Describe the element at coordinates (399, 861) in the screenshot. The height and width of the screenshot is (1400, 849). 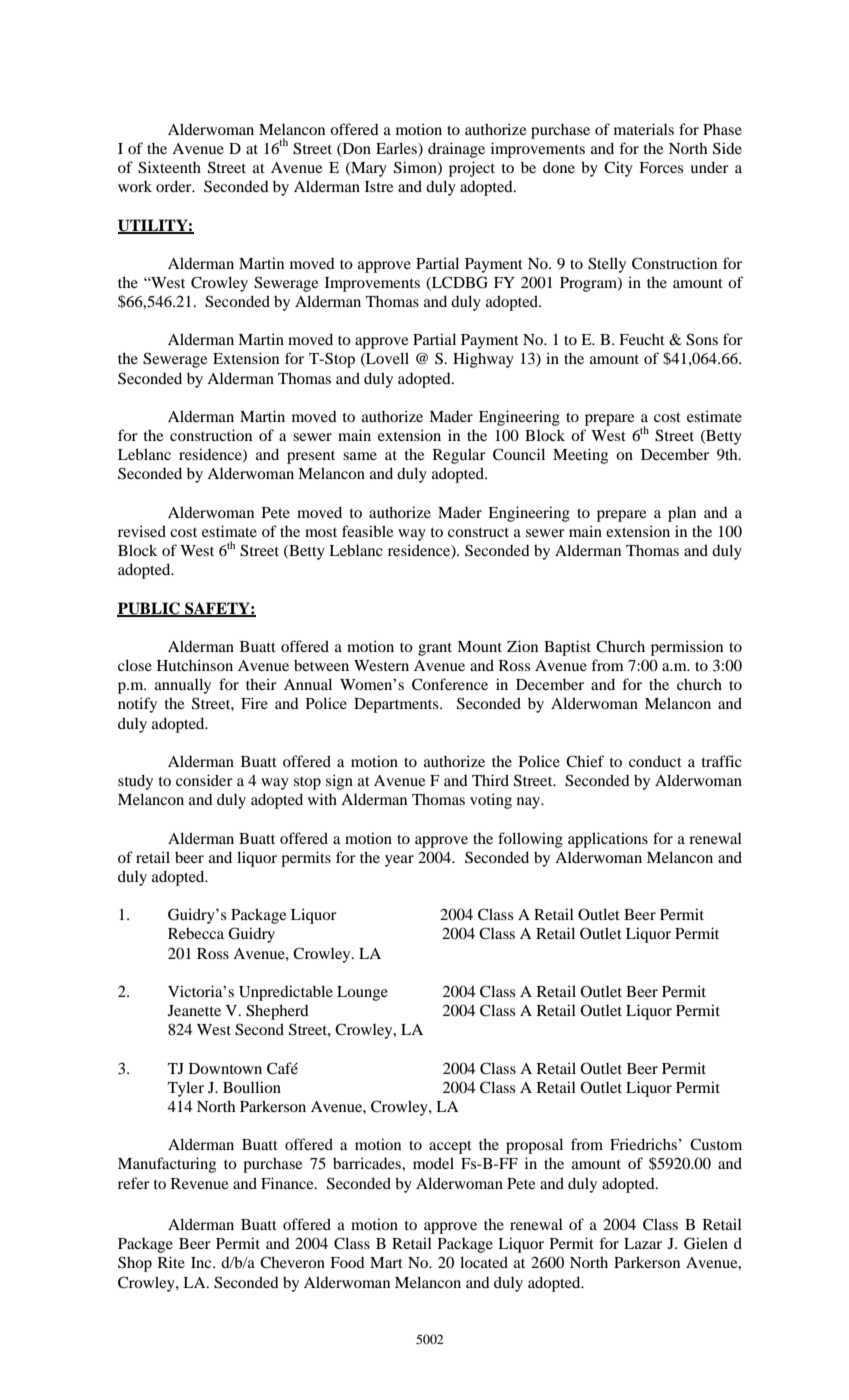
I see `year` at that location.
